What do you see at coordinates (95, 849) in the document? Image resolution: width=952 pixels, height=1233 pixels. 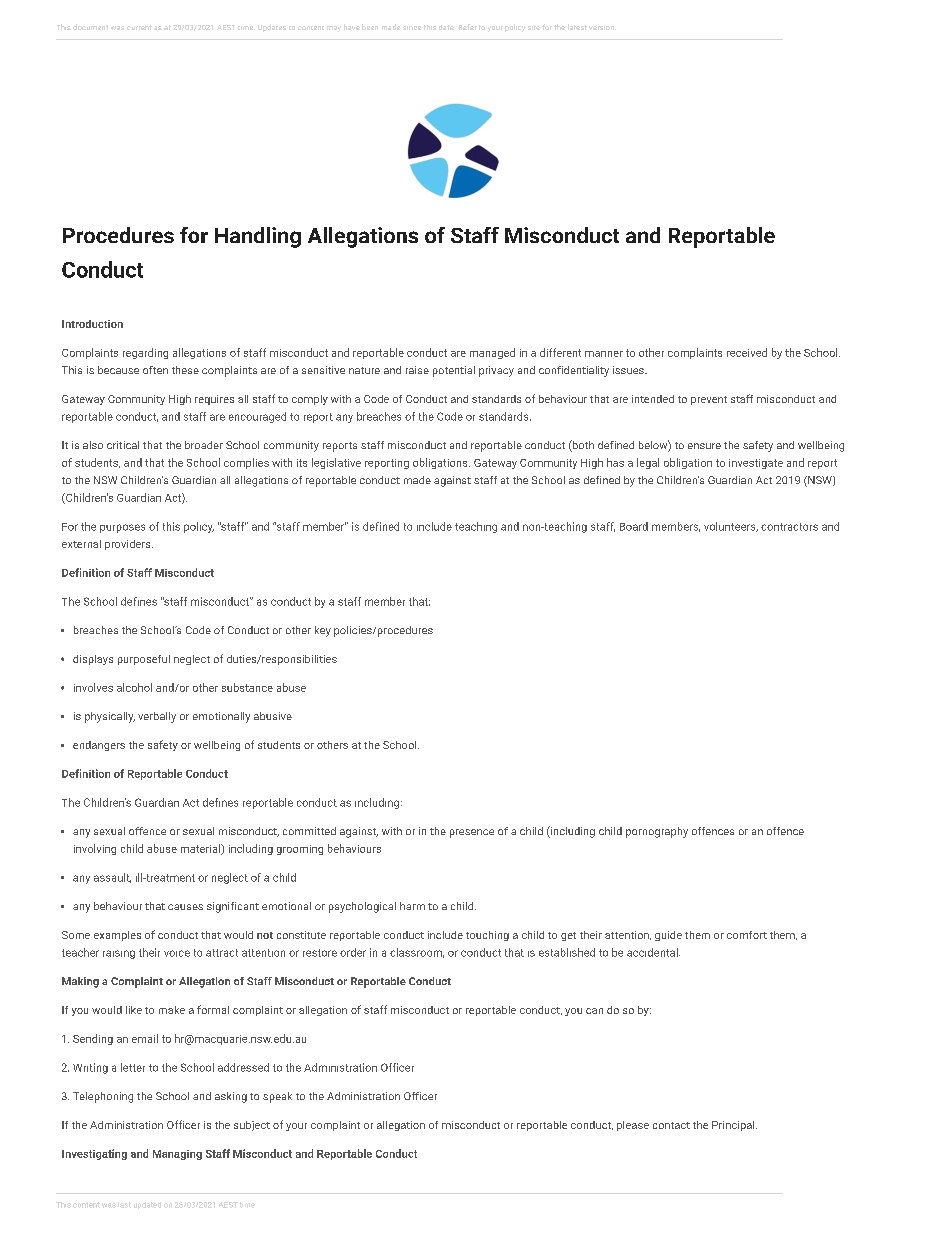 I see `involving` at bounding box center [95, 849].
